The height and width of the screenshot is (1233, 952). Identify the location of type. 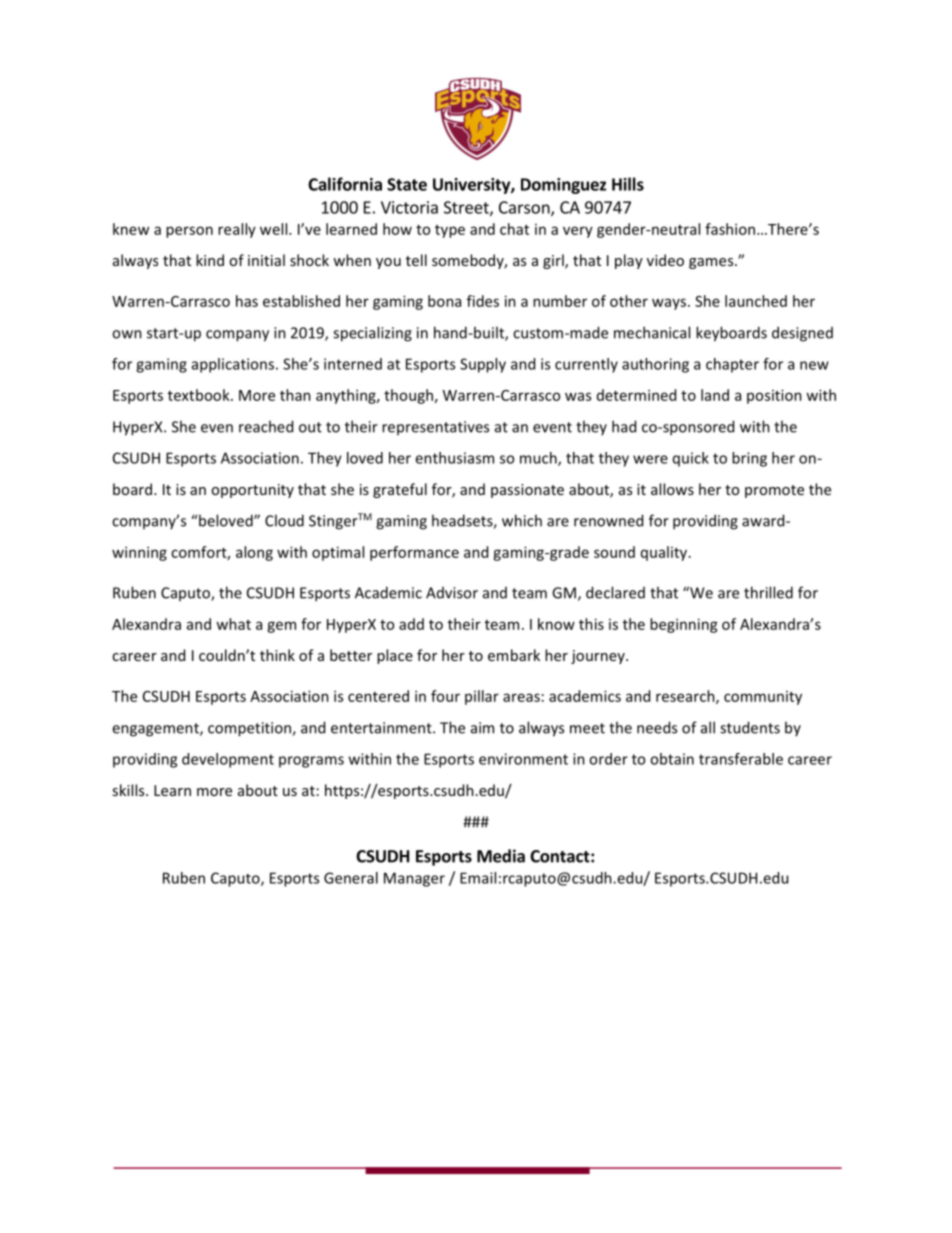
(450, 231).
